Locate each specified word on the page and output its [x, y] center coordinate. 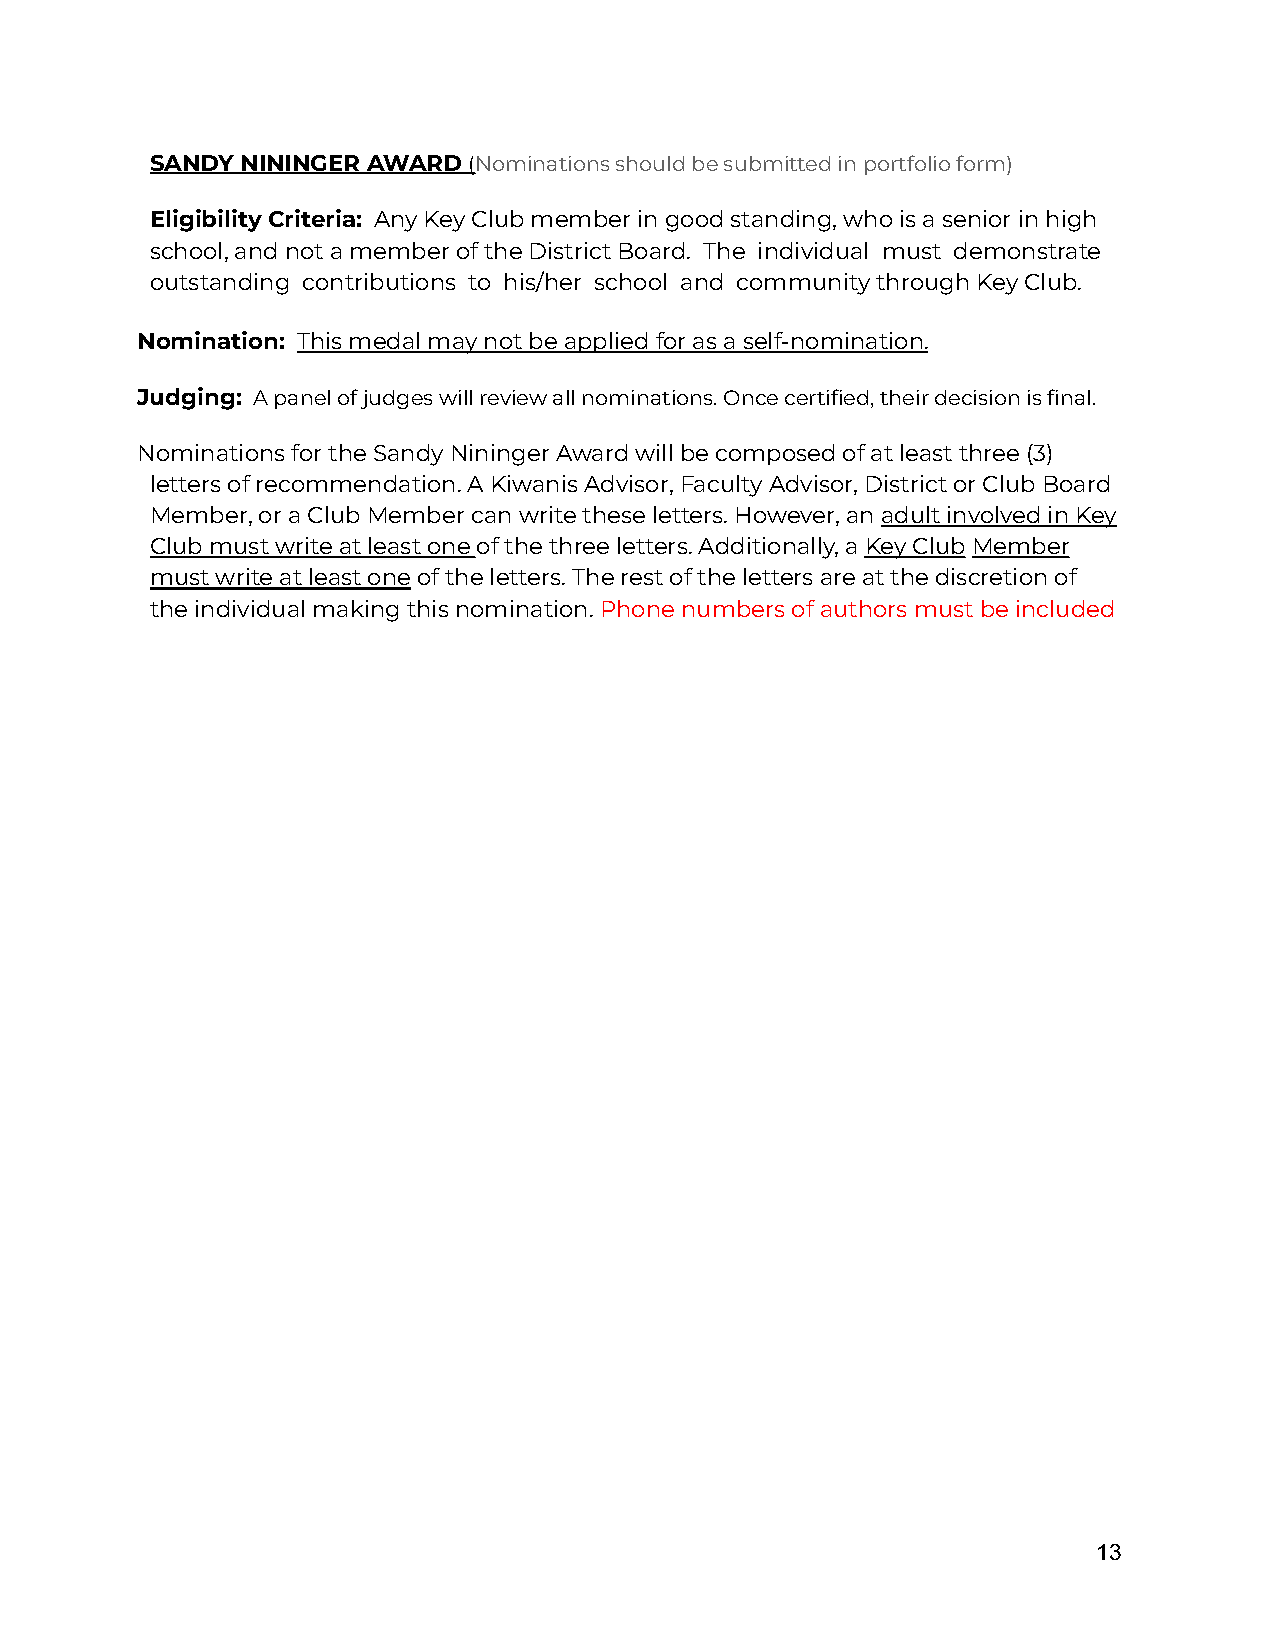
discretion [991, 576]
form [980, 163]
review [514, 397]
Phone [638, 608]
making [356, 611]
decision [977, 397]
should [650, 163]
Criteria [312, 218]
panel [302, 399]
